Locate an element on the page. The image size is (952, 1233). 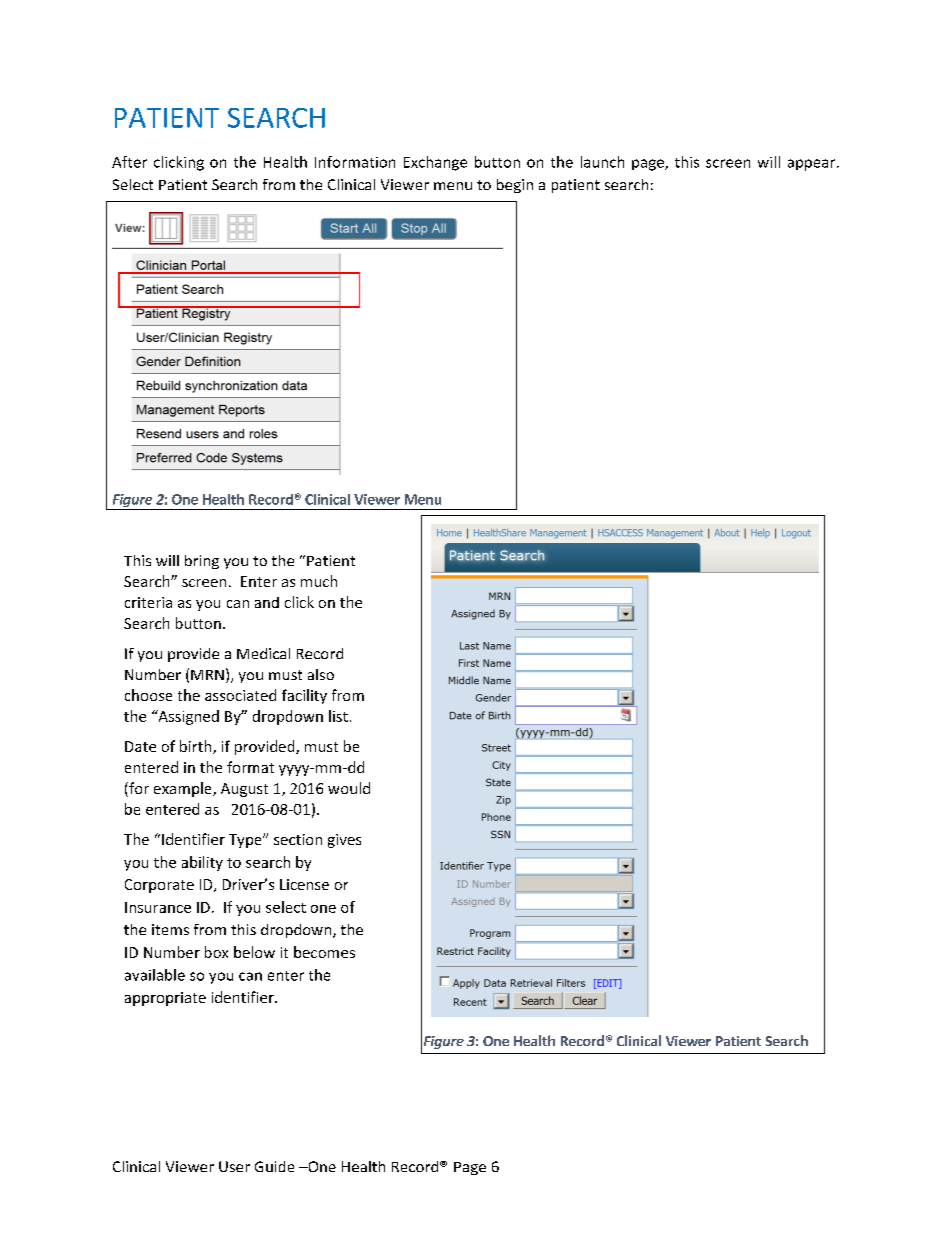
becomes is located at coordinates (324, 952).
